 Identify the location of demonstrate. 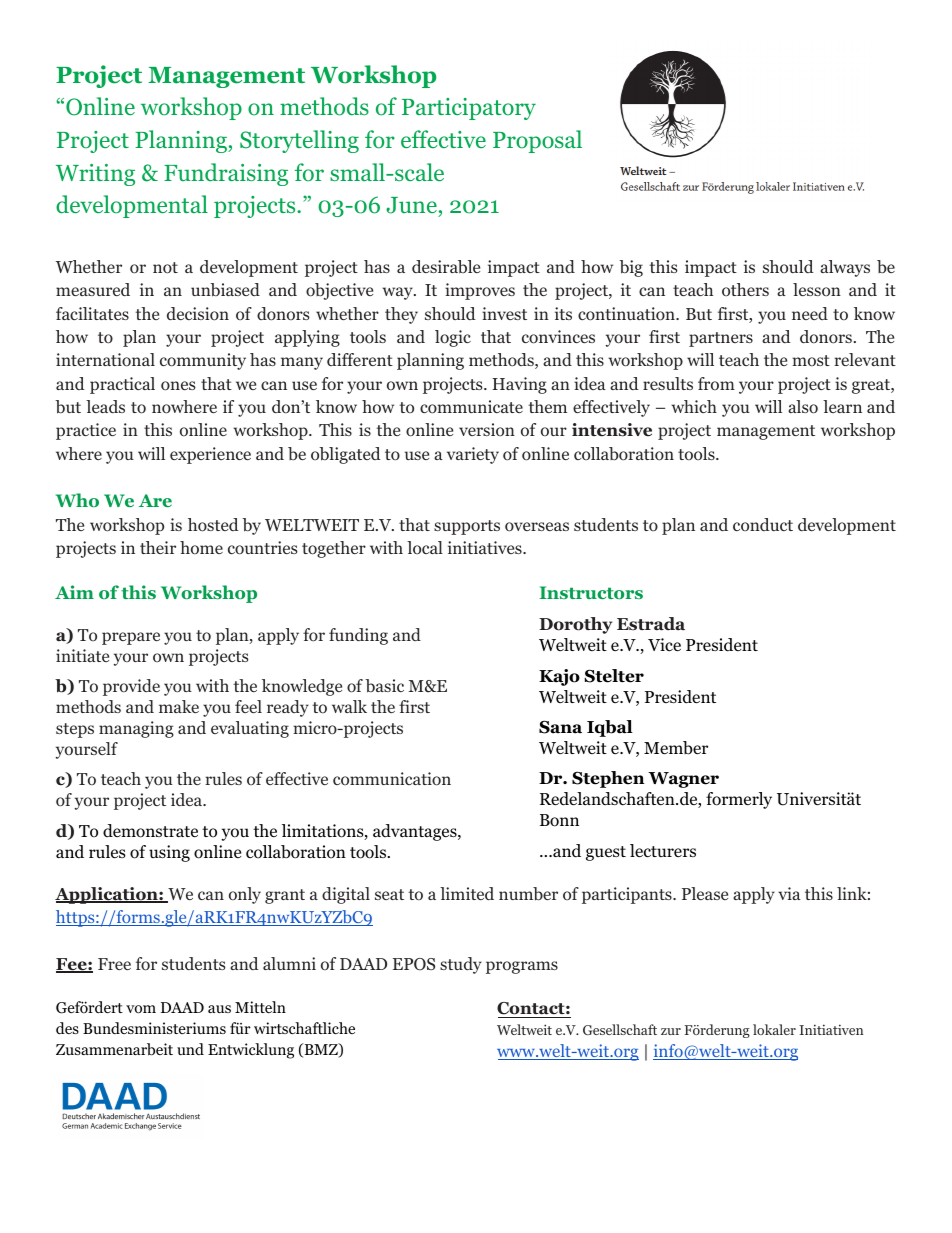
(150, 831).
